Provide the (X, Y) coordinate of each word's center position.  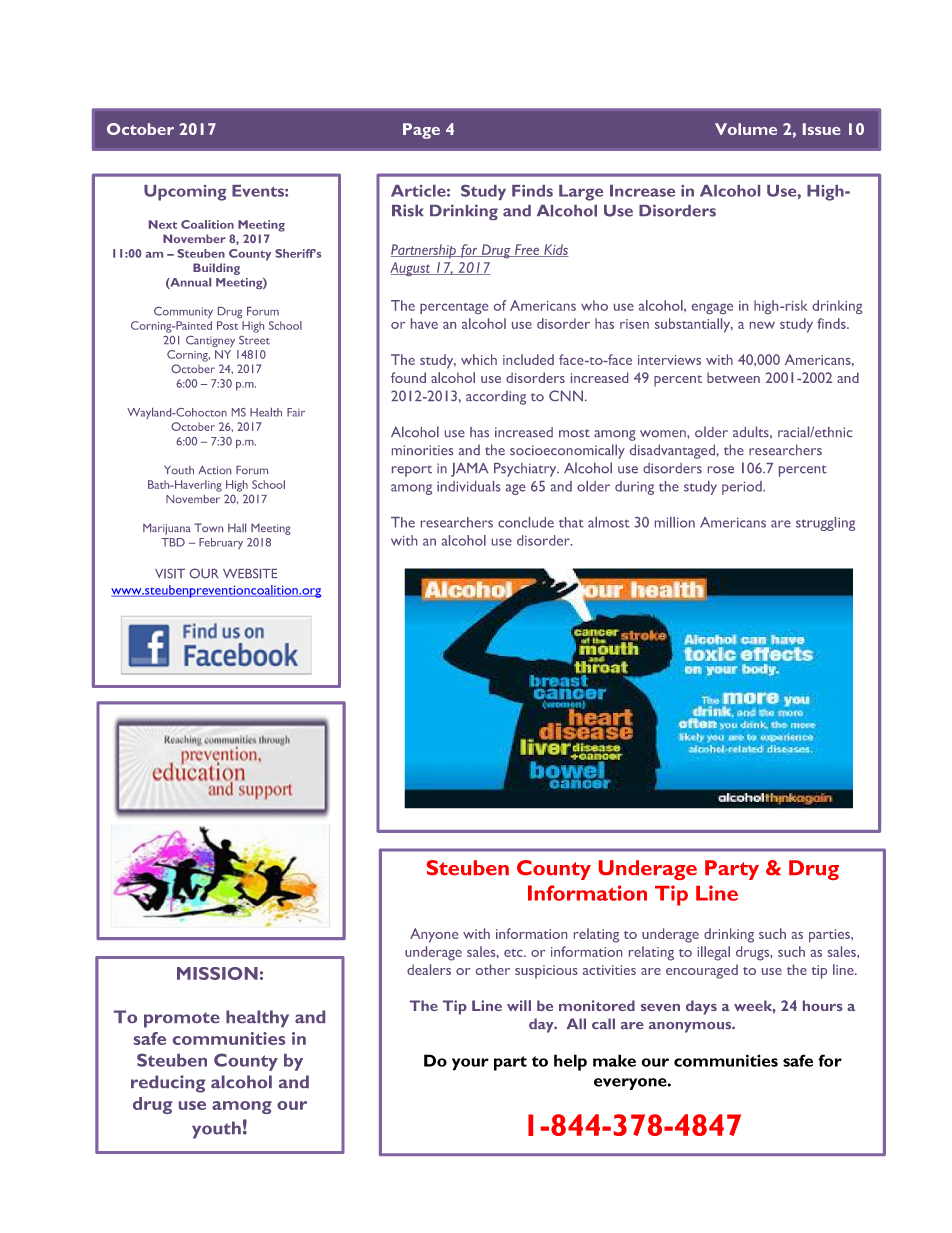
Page (421, 131)
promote (182, 1020)
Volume (746, 129)
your (470, 1064)
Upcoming (185, 193)
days (701, 1007)
